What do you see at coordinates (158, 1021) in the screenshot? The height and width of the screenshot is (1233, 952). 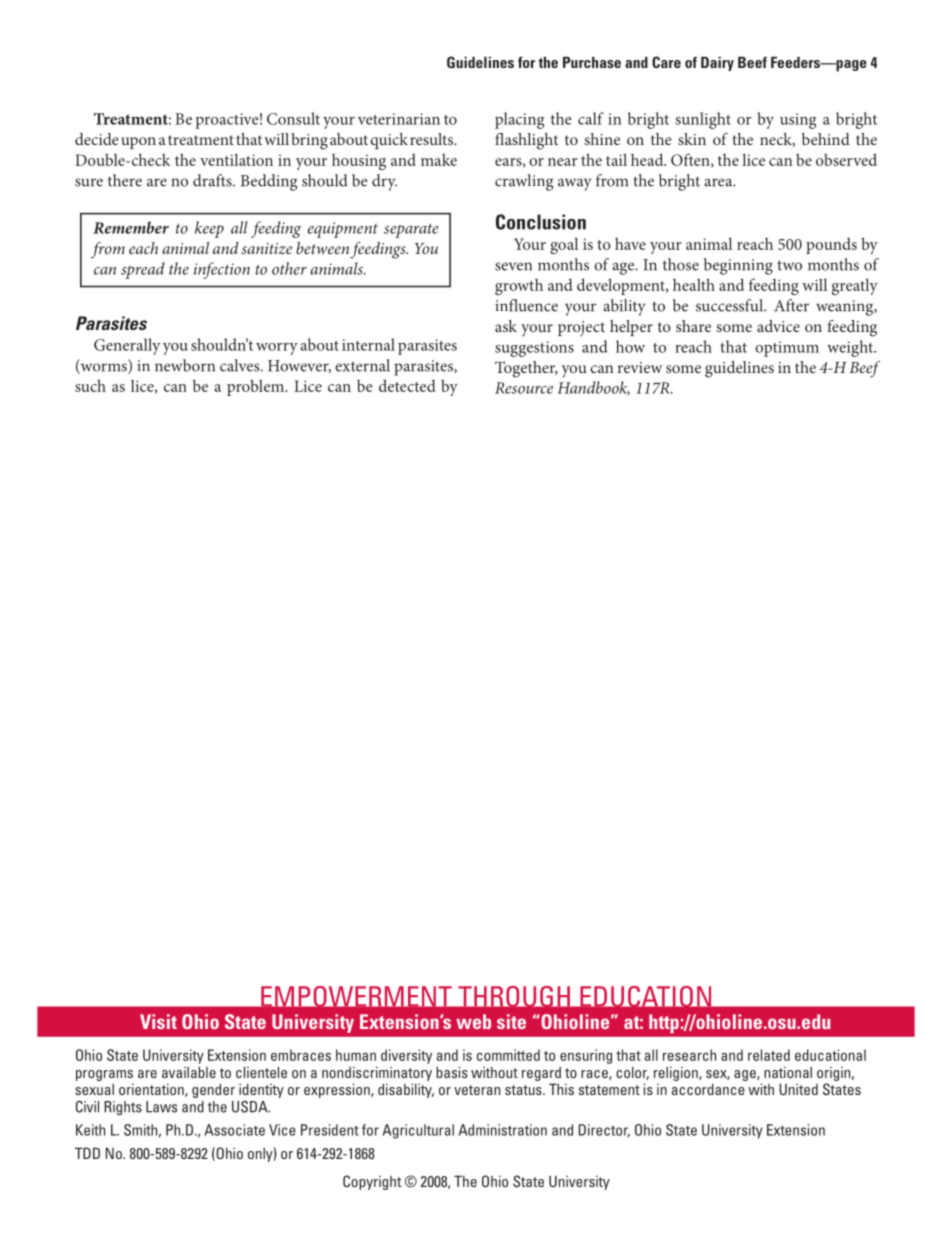 I see `Visit` at bounding box center [158, 1021].
